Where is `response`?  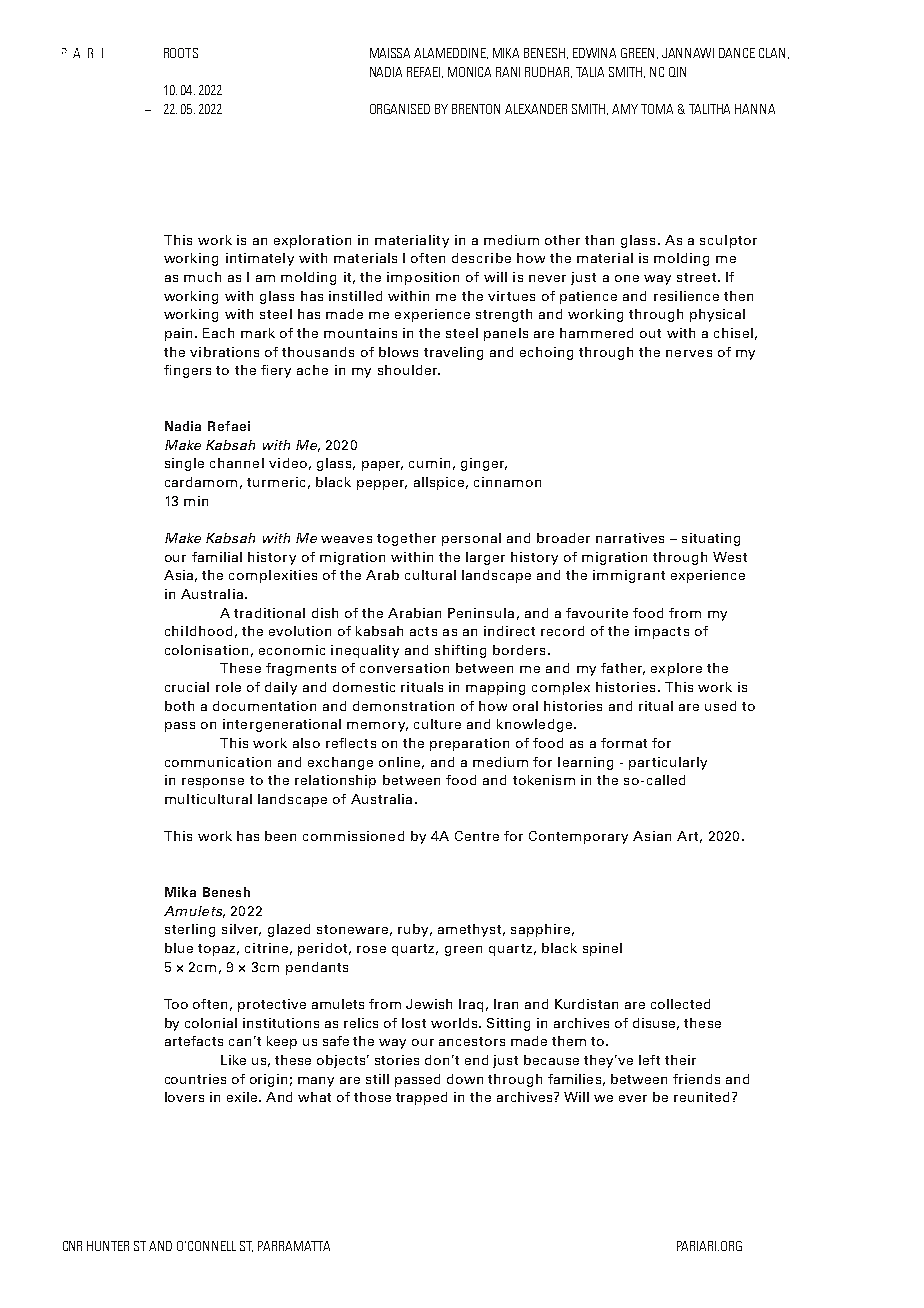 response is located at coordinates (213, 783).
